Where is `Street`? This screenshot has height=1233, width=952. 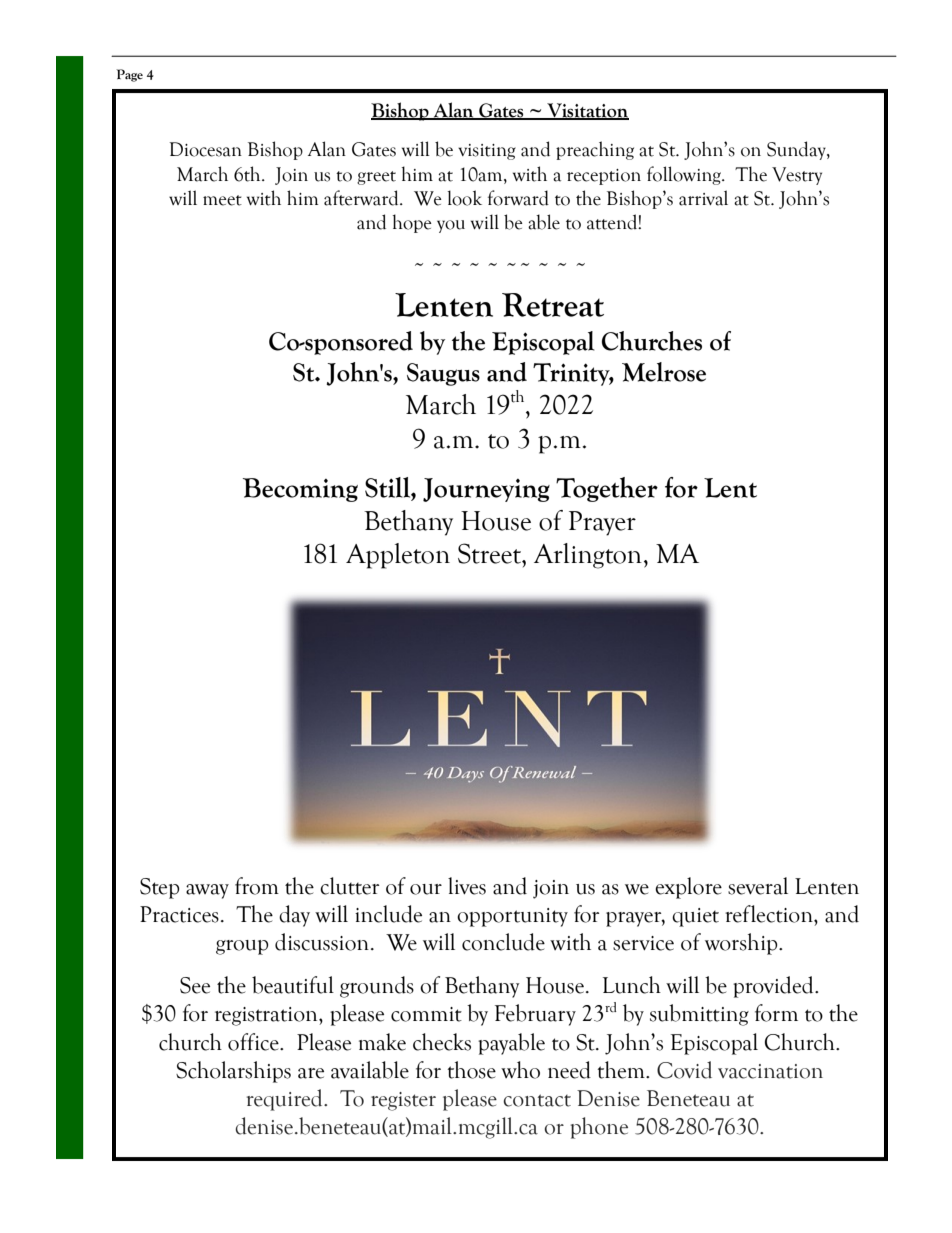
Street is located at coordinates (490, 553).
